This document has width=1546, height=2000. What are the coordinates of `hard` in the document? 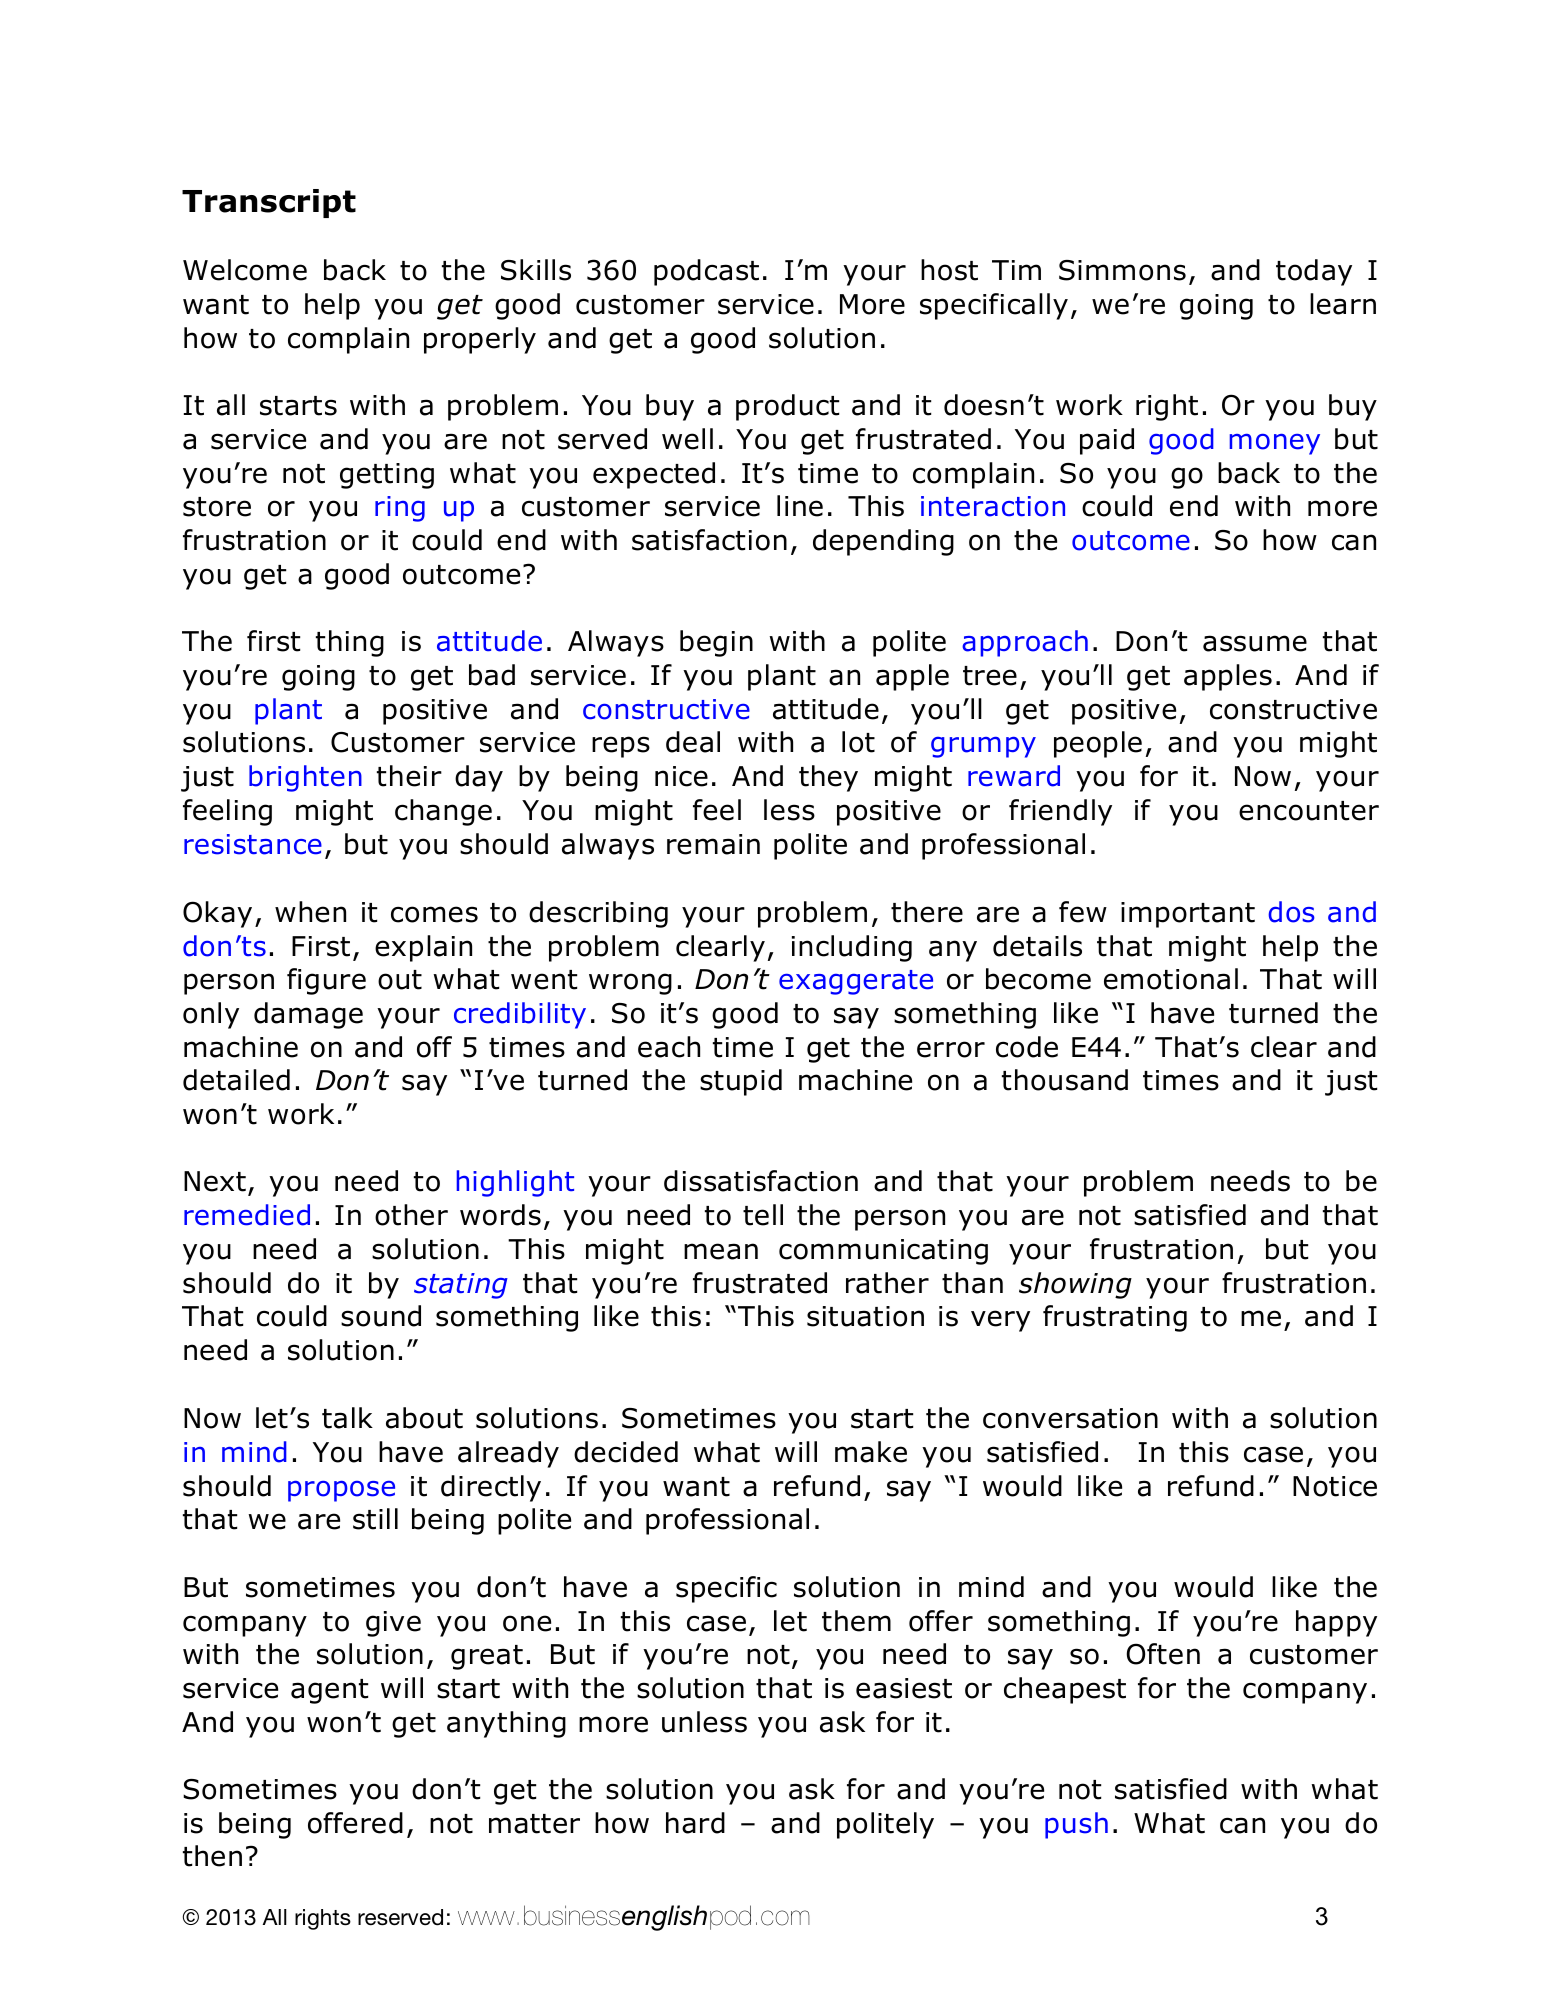 It's located at (695, 1823).
